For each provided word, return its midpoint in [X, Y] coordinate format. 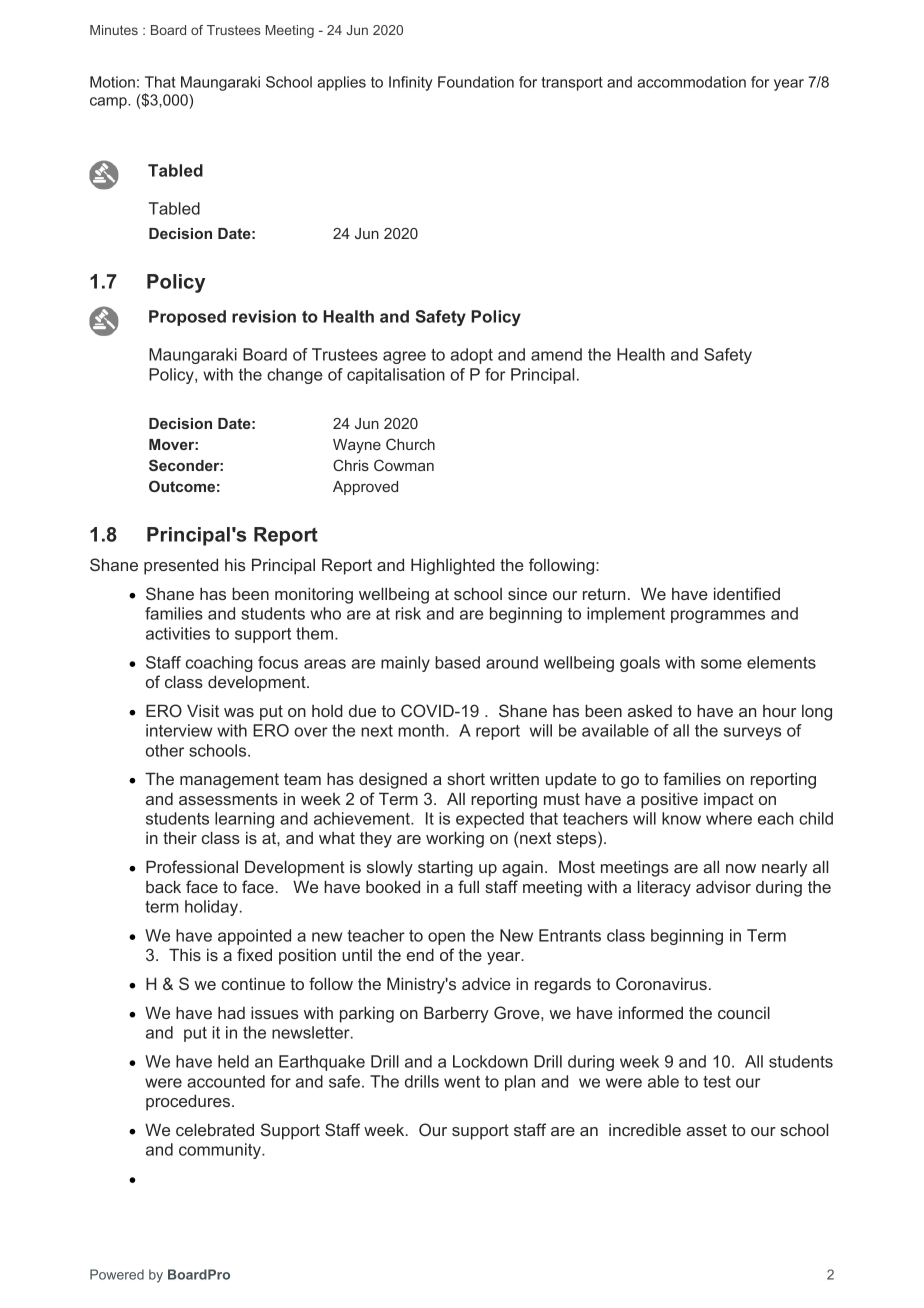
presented [181, 566]
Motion [112, 82]
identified [747, 593]
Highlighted [453, 566]
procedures [188, 1102]
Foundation [476, 82]
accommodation [691, 82]
